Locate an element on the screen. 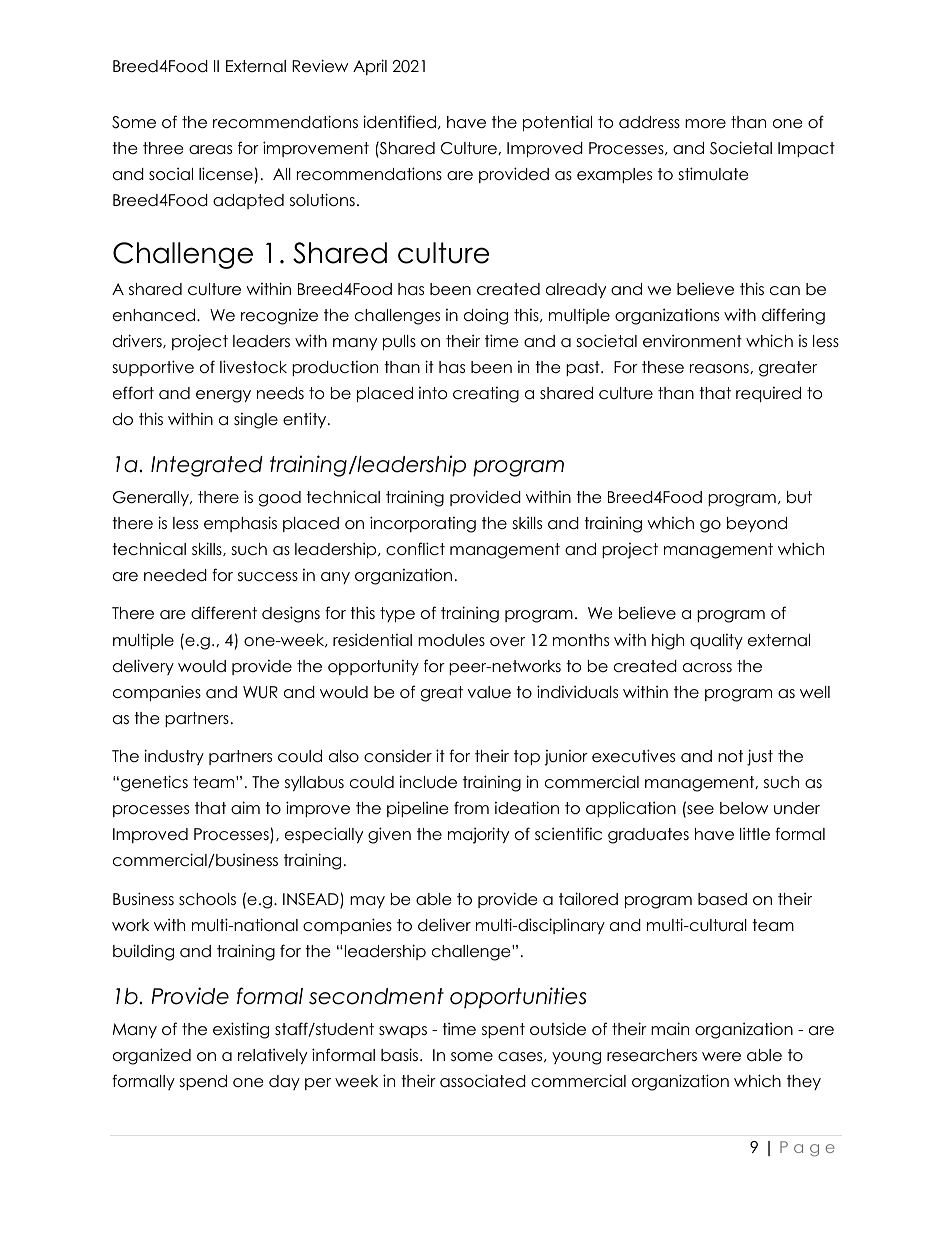 The height and width of the screenshot is (1233, 952). more is located at coordinates (705, 124).
